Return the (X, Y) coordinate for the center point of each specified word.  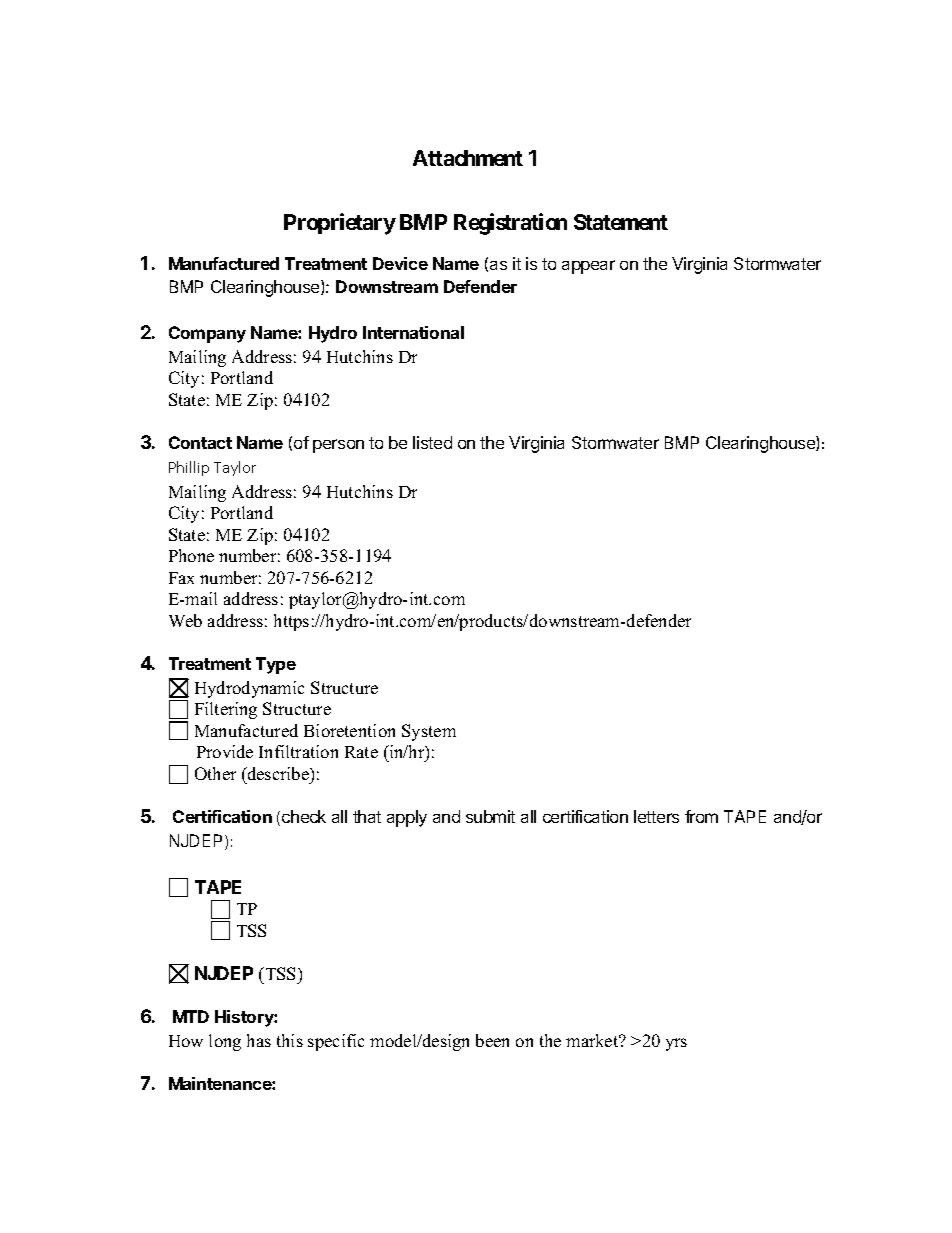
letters (656, 816)
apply (407, 818)
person (338, 446)
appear (588, 267)
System (429, 732)
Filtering (226, 710)
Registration (510, 224)
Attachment (468, 158)
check (304, 816)
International (413, 332)
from (701, 816)
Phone (191, 555)
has (259, 1040)
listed (432, 442)
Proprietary (340, 224)
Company (207, 334)
